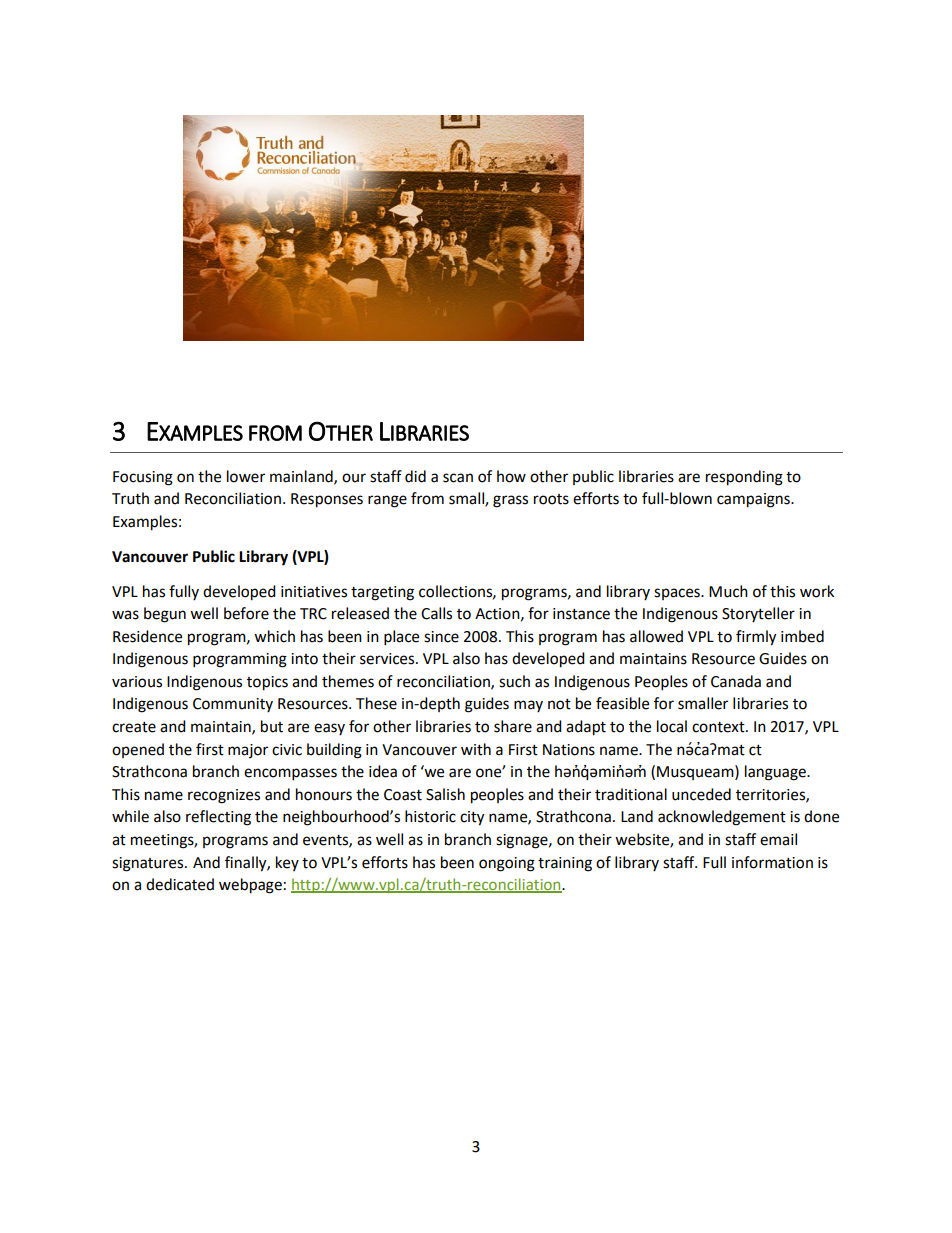  What do you see at coordinates (246, 613) in the document?
I see `before` at bounding box center [246, 613].
